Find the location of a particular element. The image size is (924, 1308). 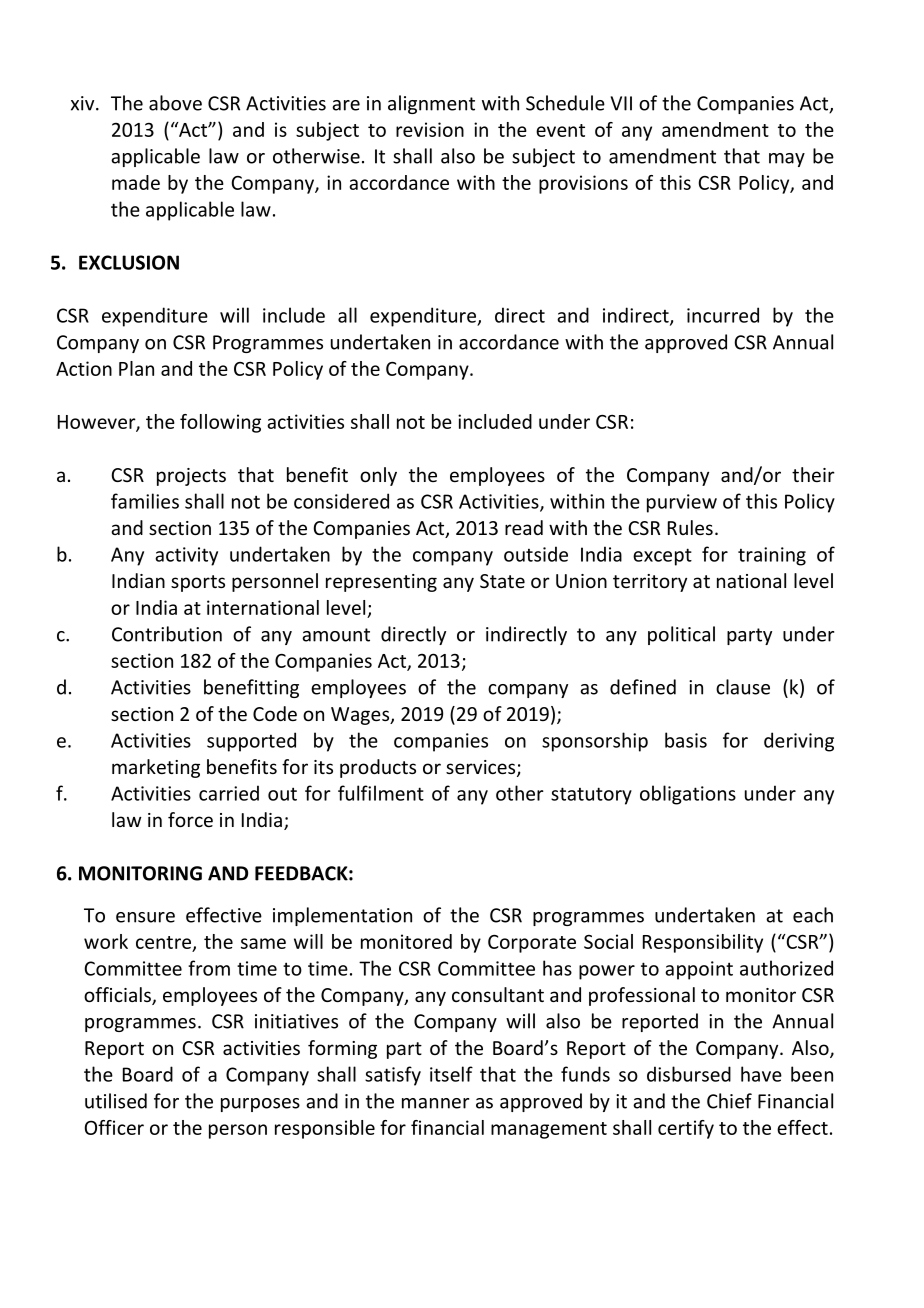

only is located at coordinates (378, 476).
